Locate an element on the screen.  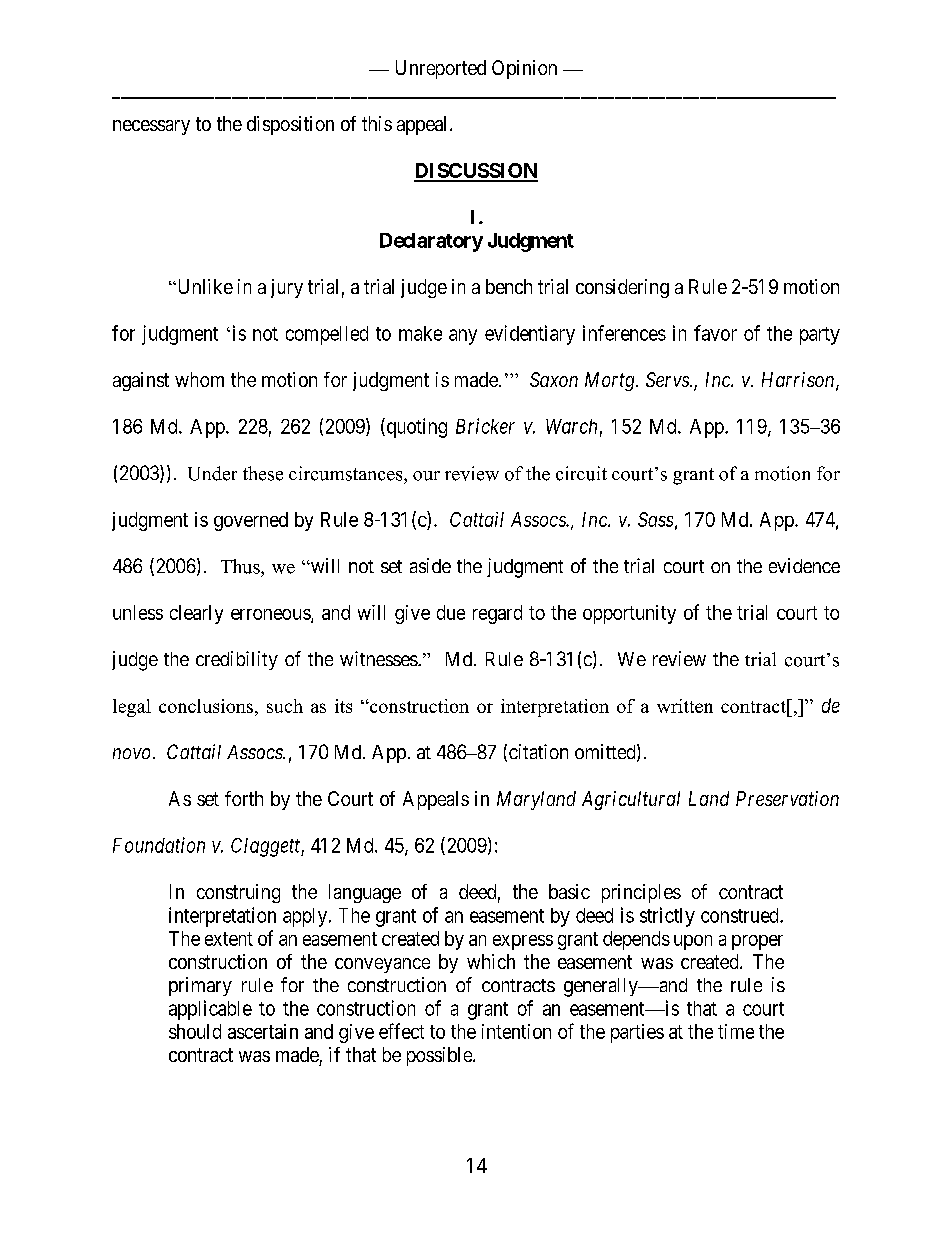
should is located at coordinates (195, 1031).
